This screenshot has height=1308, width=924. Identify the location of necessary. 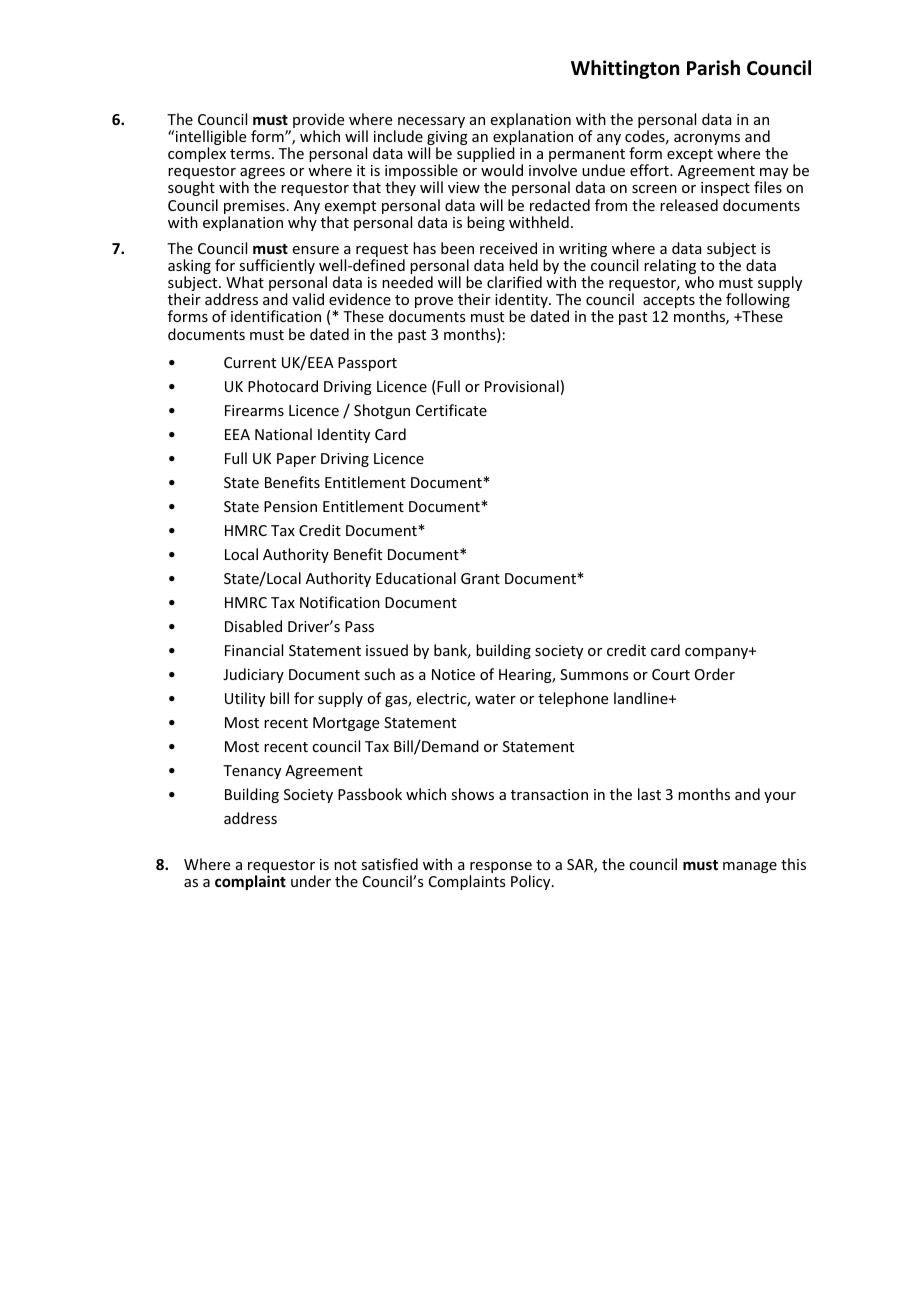
(431, 124).
